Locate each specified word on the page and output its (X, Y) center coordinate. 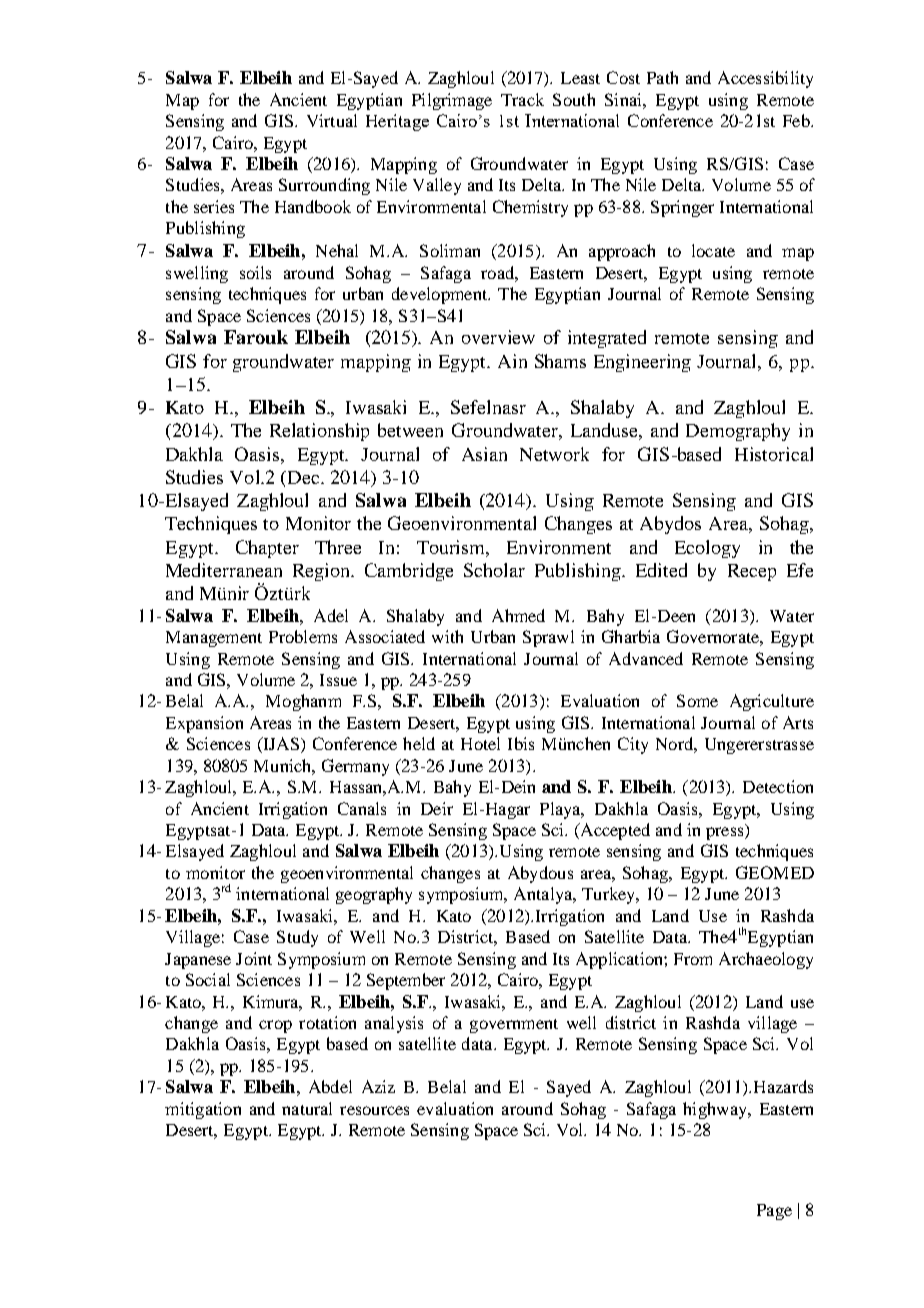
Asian (484, 454)
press (726, 833)
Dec (302, 477)
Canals (362, 808)
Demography (738, 432)
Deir (437, 808)
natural (307, 1108)
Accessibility (765, 79)
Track (522, 99)
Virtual (332, 120)
